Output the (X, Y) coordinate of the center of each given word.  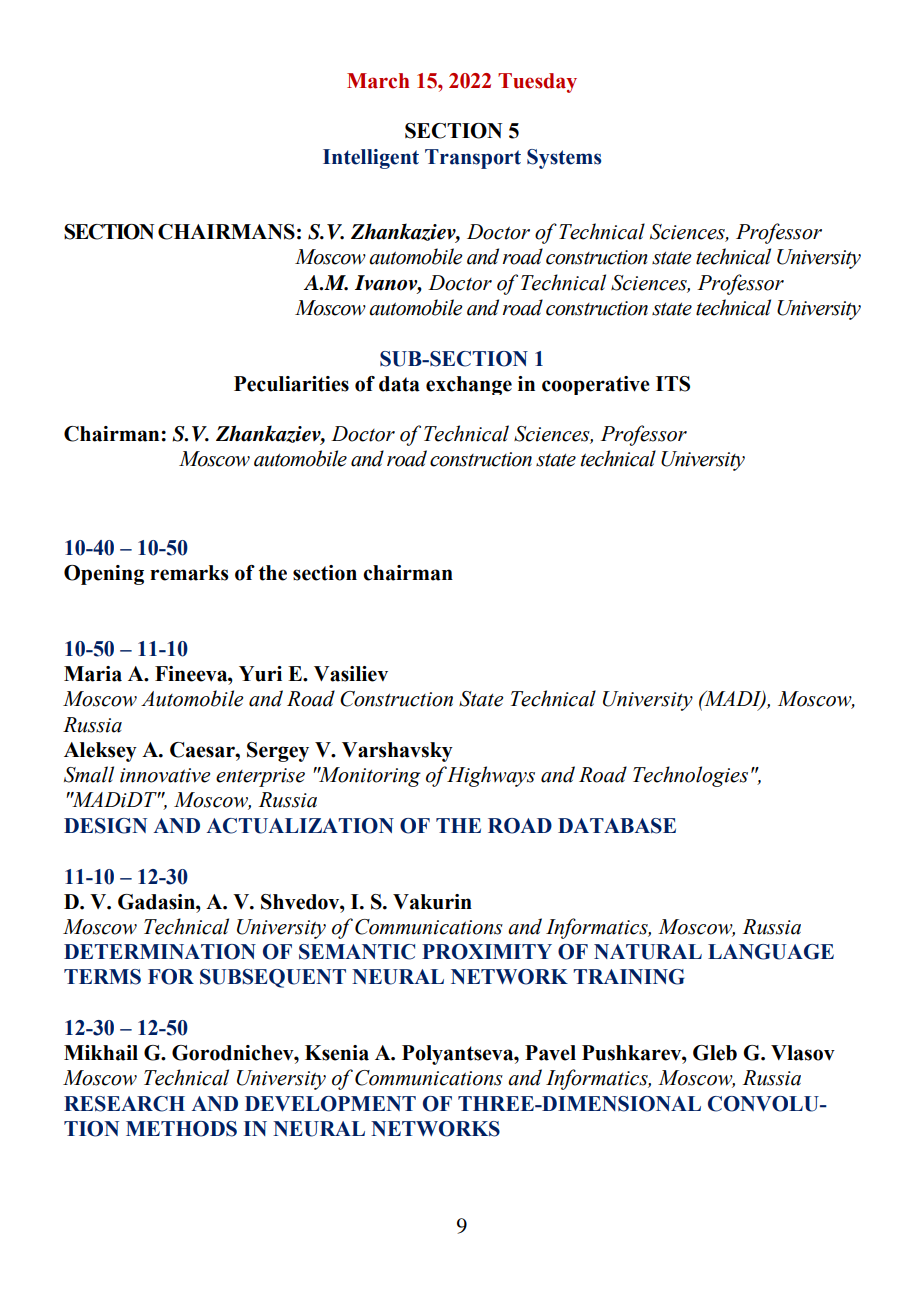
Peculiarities (291, 384)
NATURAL (648, 952)
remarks (189, 573)
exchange (469, 385)
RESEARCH (124, 1104)
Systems (564, 159)
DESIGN (105, 826)
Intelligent (371, 159)
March (378, 81)
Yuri (260, 674)
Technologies (690, 776)
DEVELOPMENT (330, 1104)
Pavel (550, 1053)
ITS (673, 384)
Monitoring (369, 777)
